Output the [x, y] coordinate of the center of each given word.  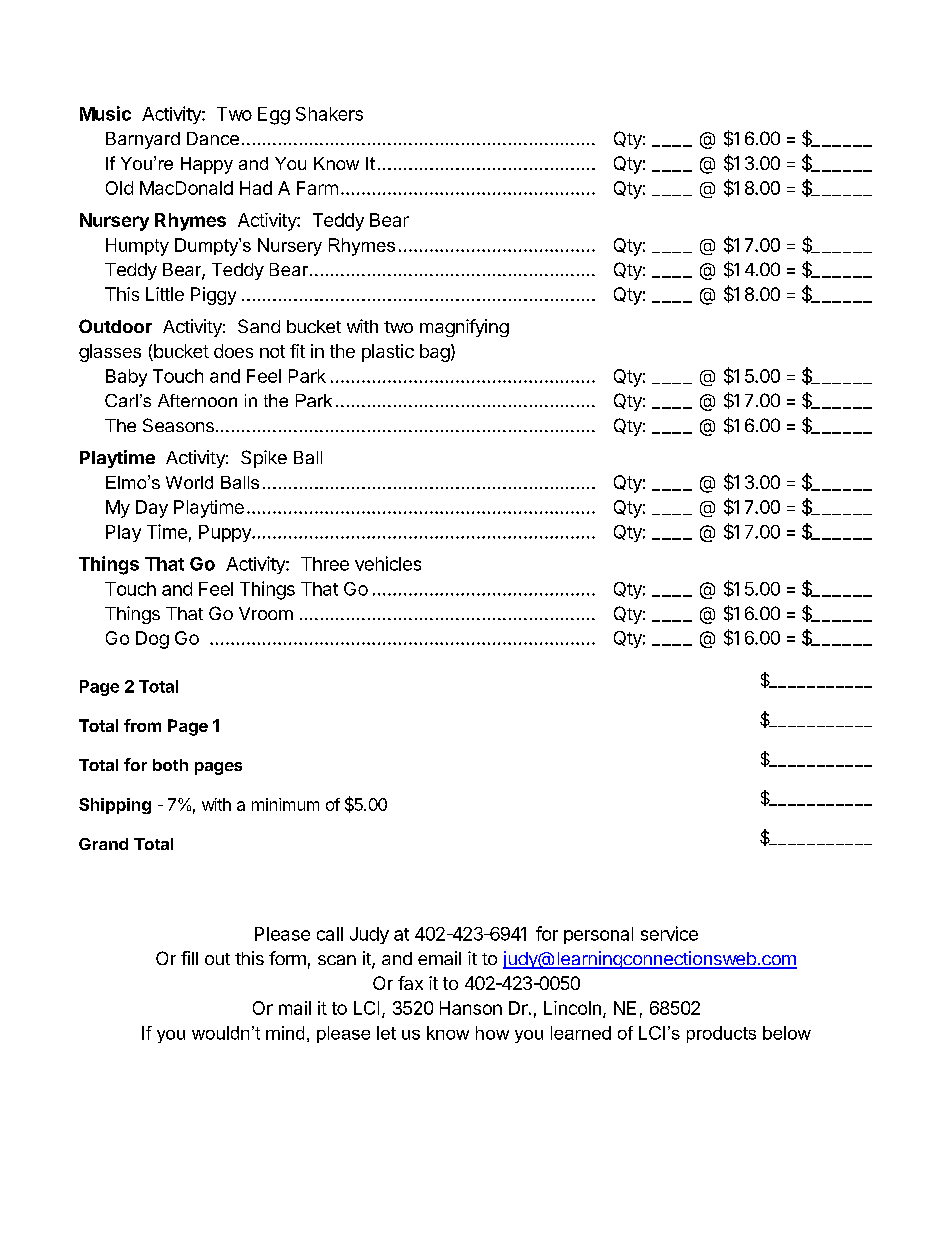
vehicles [388, 563]
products [721, 1034]
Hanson [471, 1008]
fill [189, 958]
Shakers [329, 114]
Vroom [266, 613]
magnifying [464, 328]
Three [325, 564]
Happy [207, 165]
